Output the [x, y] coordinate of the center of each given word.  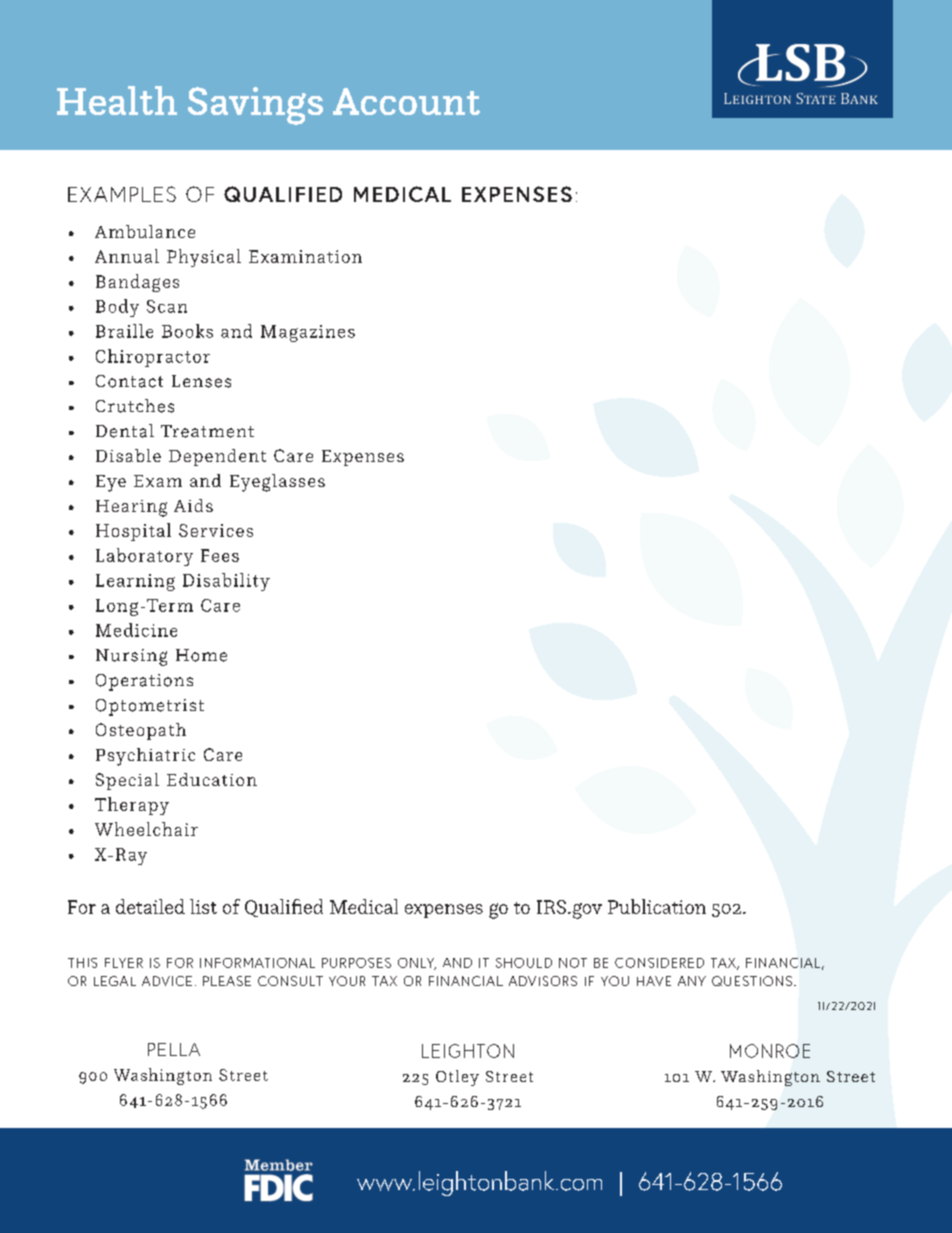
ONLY [417, 964]
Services [216, 530]
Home [201, 655]
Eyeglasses [277, 483]
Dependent [217, 457]
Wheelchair [146, 829]
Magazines [308, 333]
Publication [657, 906]
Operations [144, 682]
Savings [255, 106]
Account [406, 101]
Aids [193, 505]
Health [117, 100]
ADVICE [167, 981]
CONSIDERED [659, 963]
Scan [167, 306]
